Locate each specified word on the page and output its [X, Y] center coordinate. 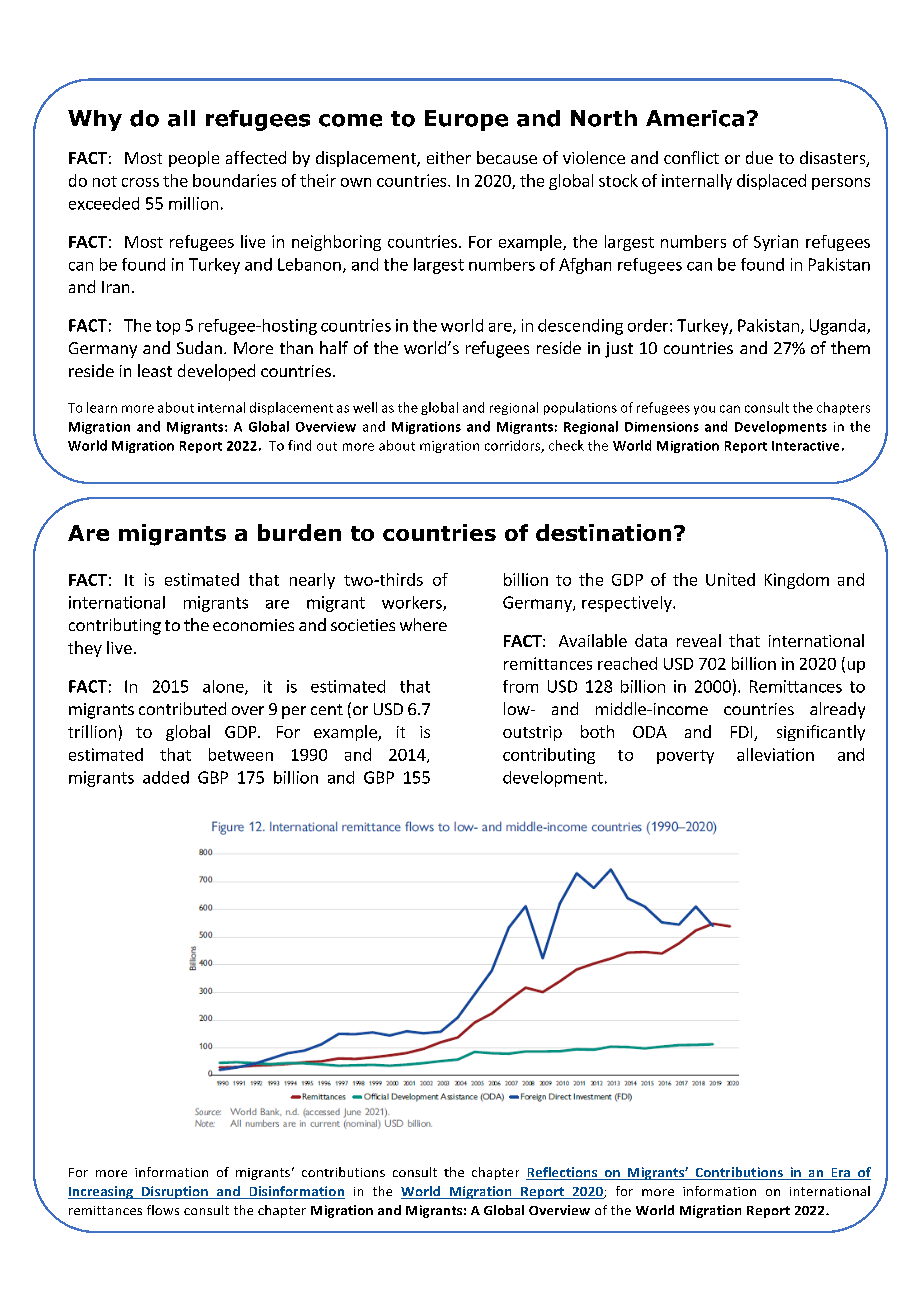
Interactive [805, 446]
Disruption [174, 1192]
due [759, 157]
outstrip [532, 733]
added [166, 777]
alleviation [775, 754]
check [566, 445]
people [194, 159]
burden [299, 532]
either [449, 157]
